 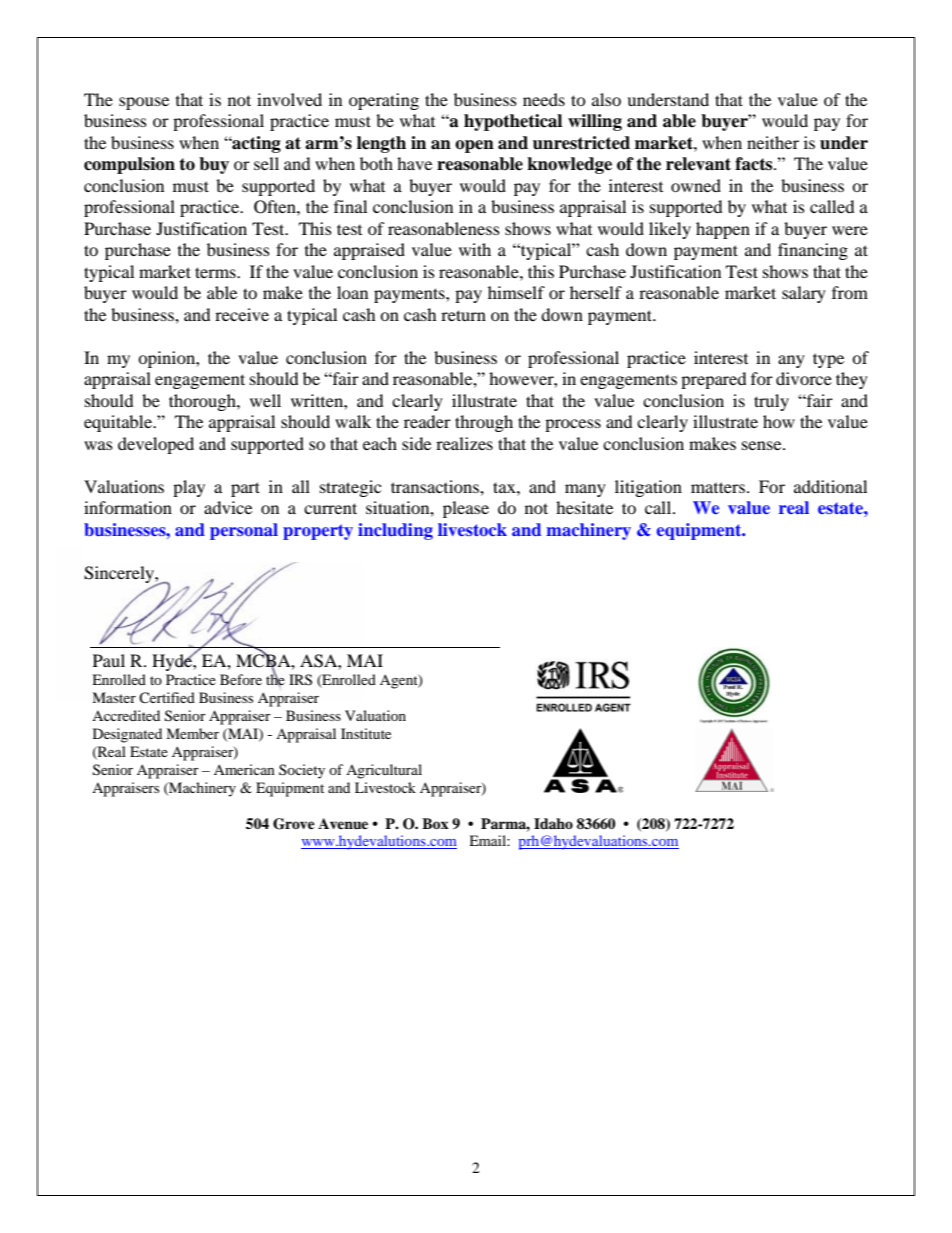 I want to click on developed, so click(x=156, y=445).
